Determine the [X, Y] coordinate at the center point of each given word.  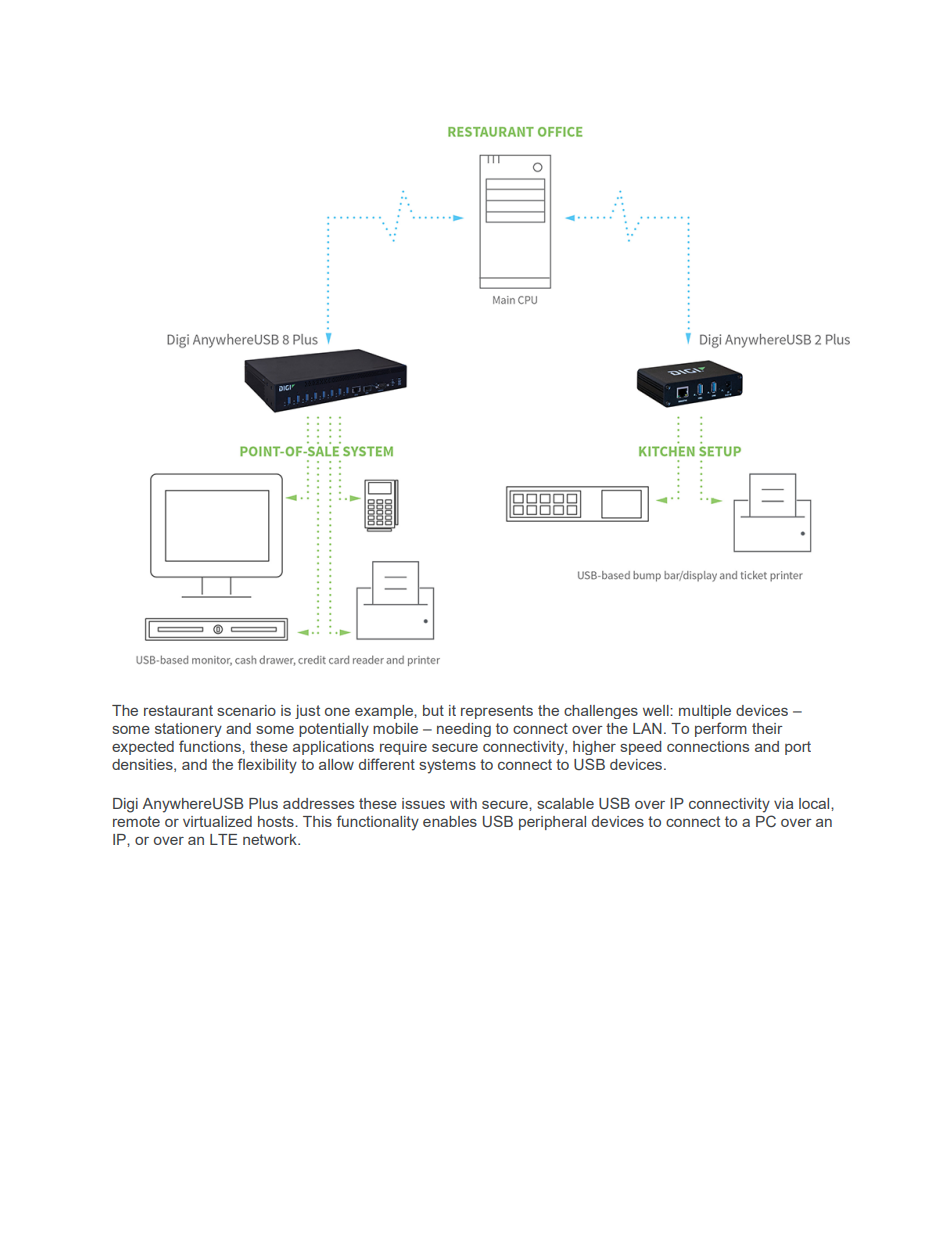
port [798, 748]
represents [497, 712]
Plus [263, 803]
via [783, 803]
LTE [224, 839]
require [403, 748]
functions [211, 746]
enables [450, 821]
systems [447, 766]
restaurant [178, 710]
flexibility [267, 766]
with [463, 803]
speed [641, 748]
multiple [705, 712]
